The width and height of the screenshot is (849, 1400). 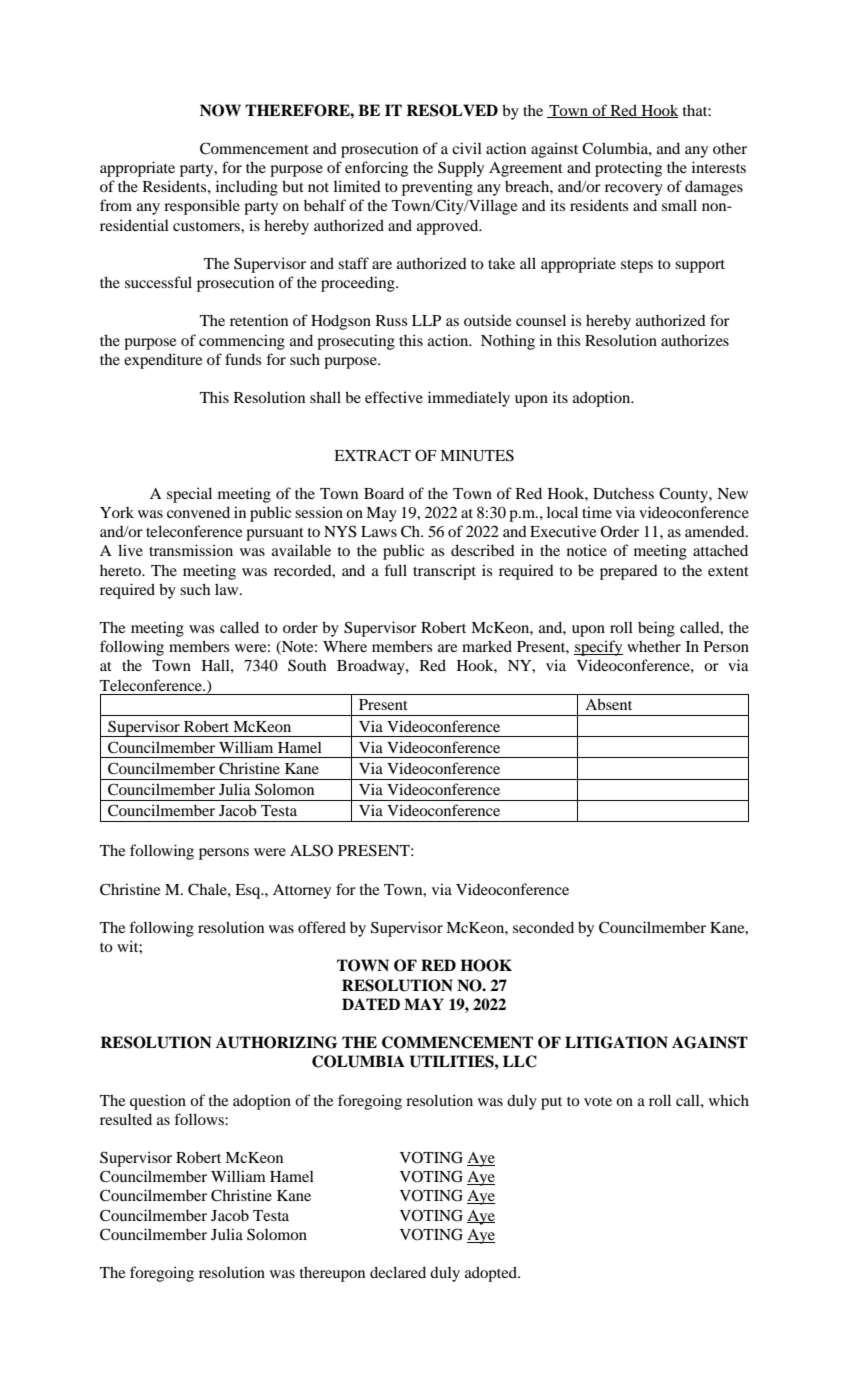 I want to click on effective, so click(x=394, y=397).
